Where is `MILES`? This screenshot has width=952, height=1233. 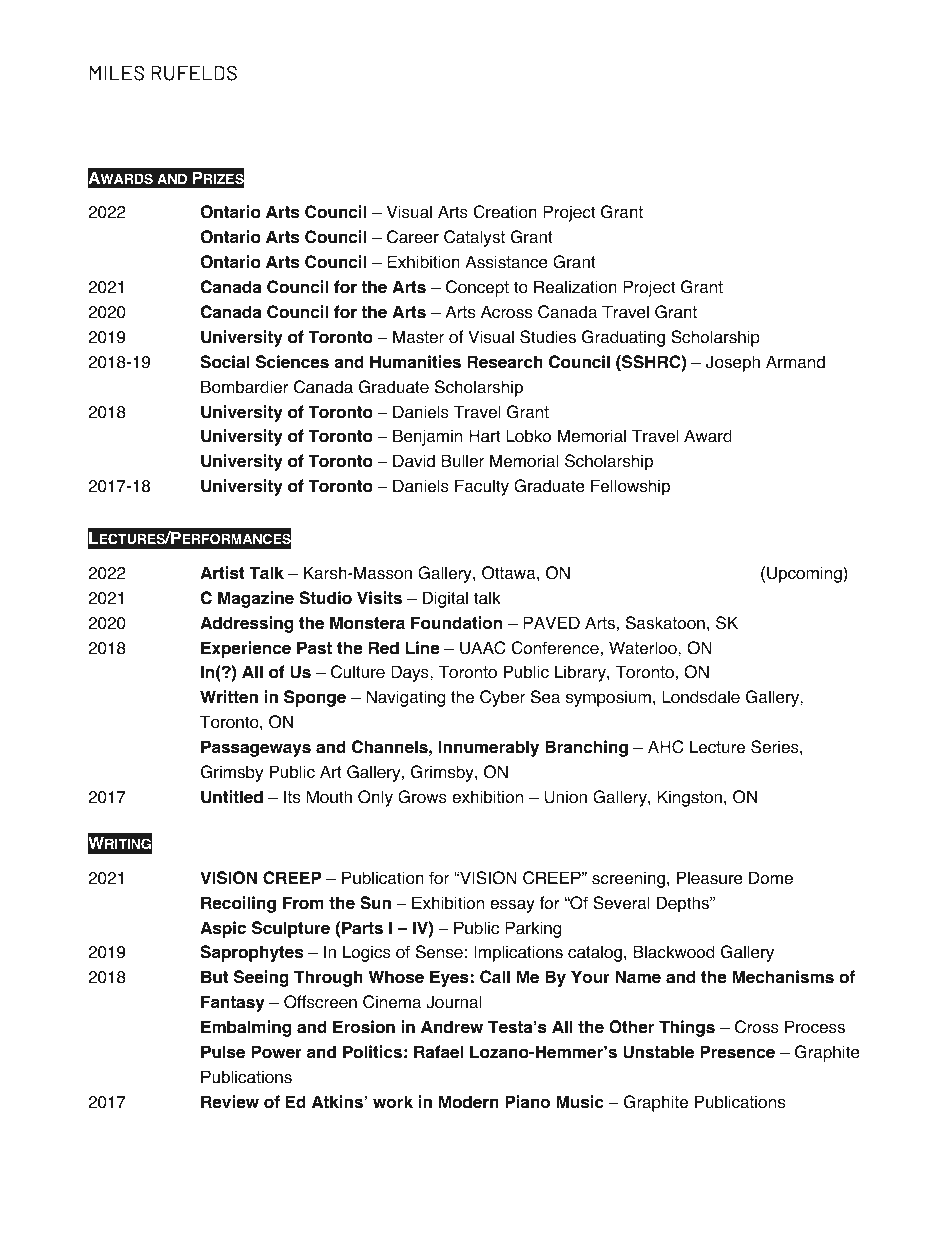
MILES is located at coordinates (117, 73).
